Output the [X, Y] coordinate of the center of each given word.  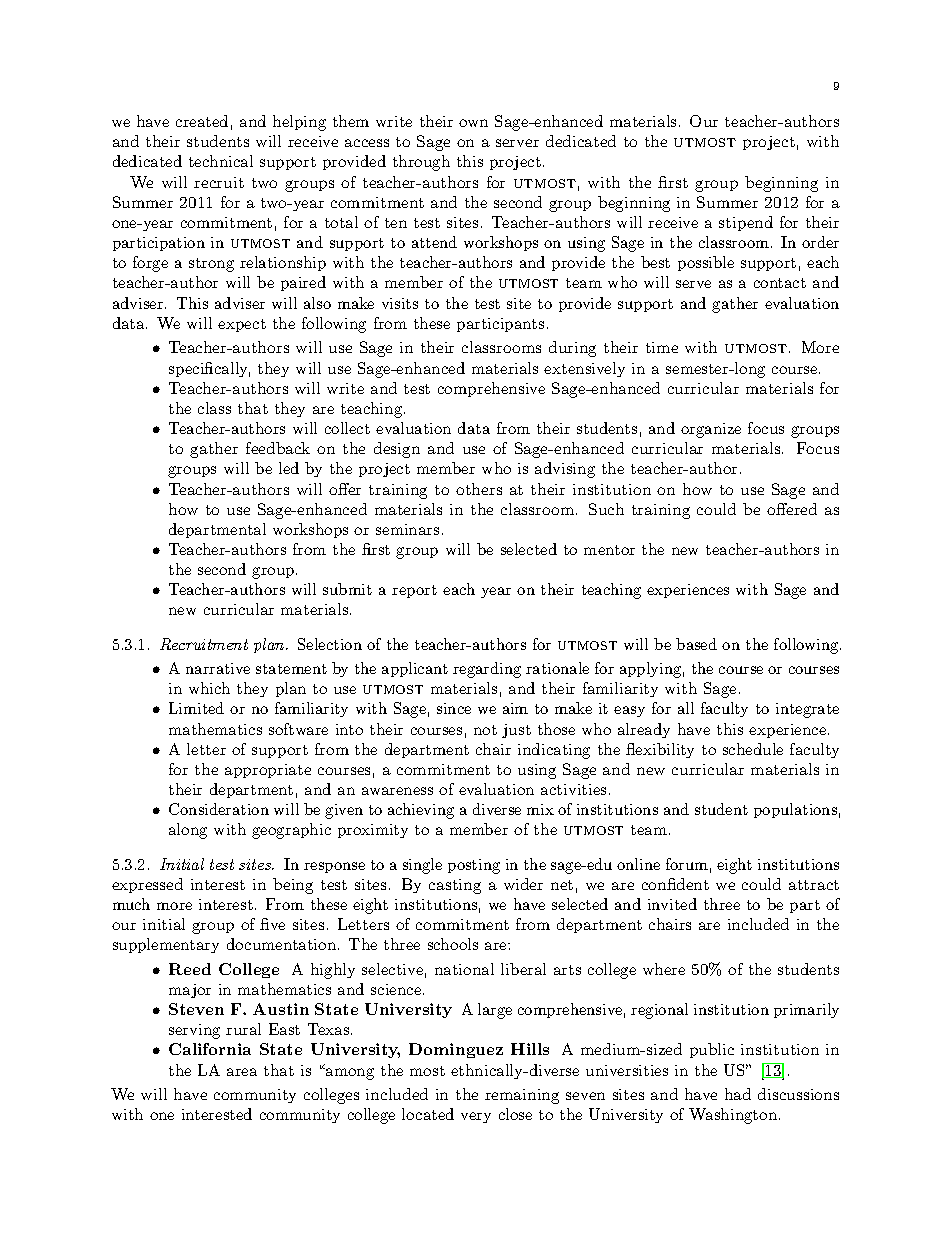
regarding [487, 670]
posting [474, 866]
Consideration [219, 809]
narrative [218, 668]
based [696, 644]
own [473, 123]
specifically [209, 369]
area [242, 1072]
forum [687, 864]
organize [711, 430]
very [476, 1117]
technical [221, 161]
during [572, 349]
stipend [746, 223]
